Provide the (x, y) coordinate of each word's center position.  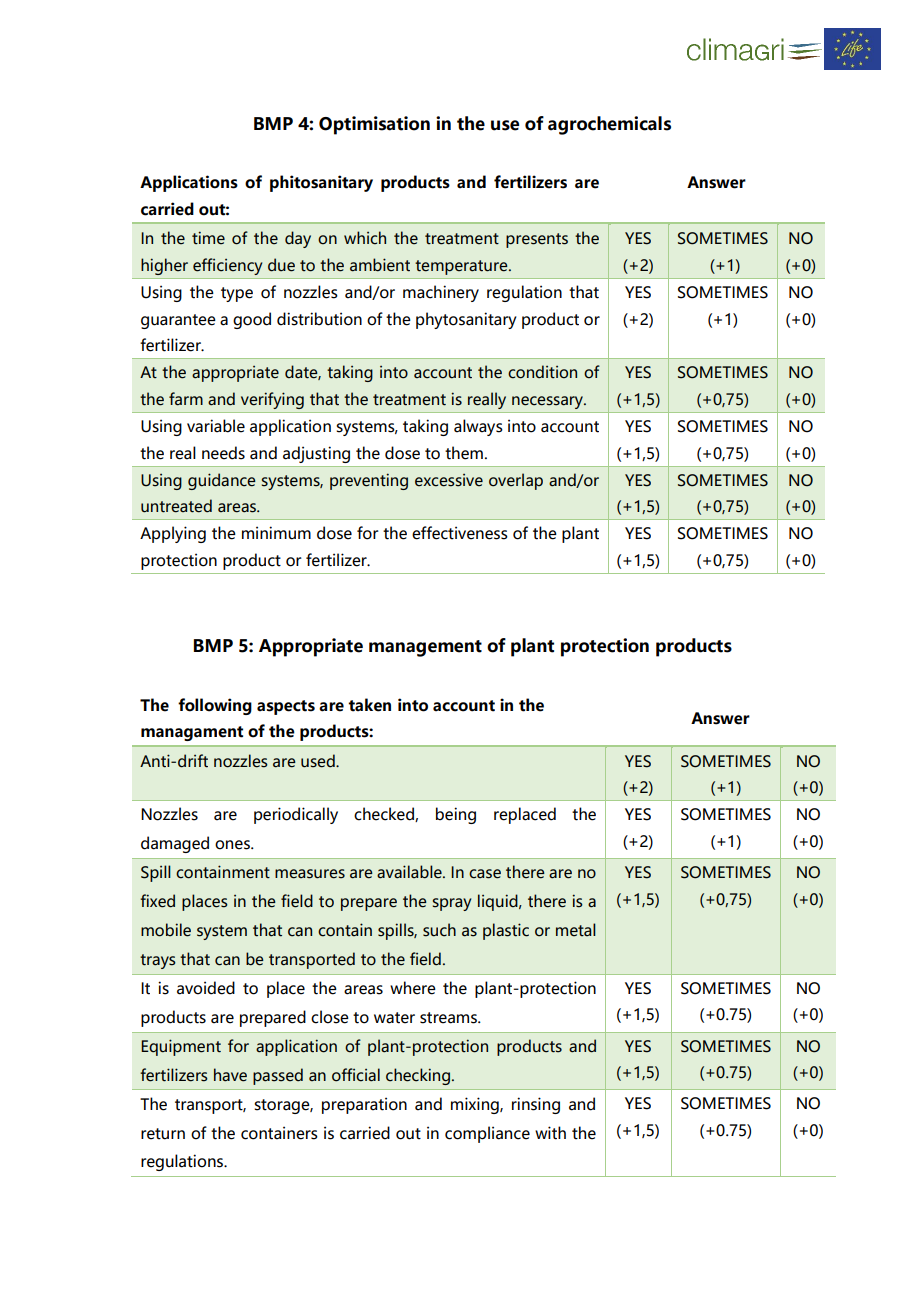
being (456, 815)
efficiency (227, 266)
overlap (516, 481)
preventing (369, 481)
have (230, 1075)
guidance (222, 481)
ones (233, 845)
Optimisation (374, 125)
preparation (364, 1105)
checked (385, 814)
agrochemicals (609, 125)
